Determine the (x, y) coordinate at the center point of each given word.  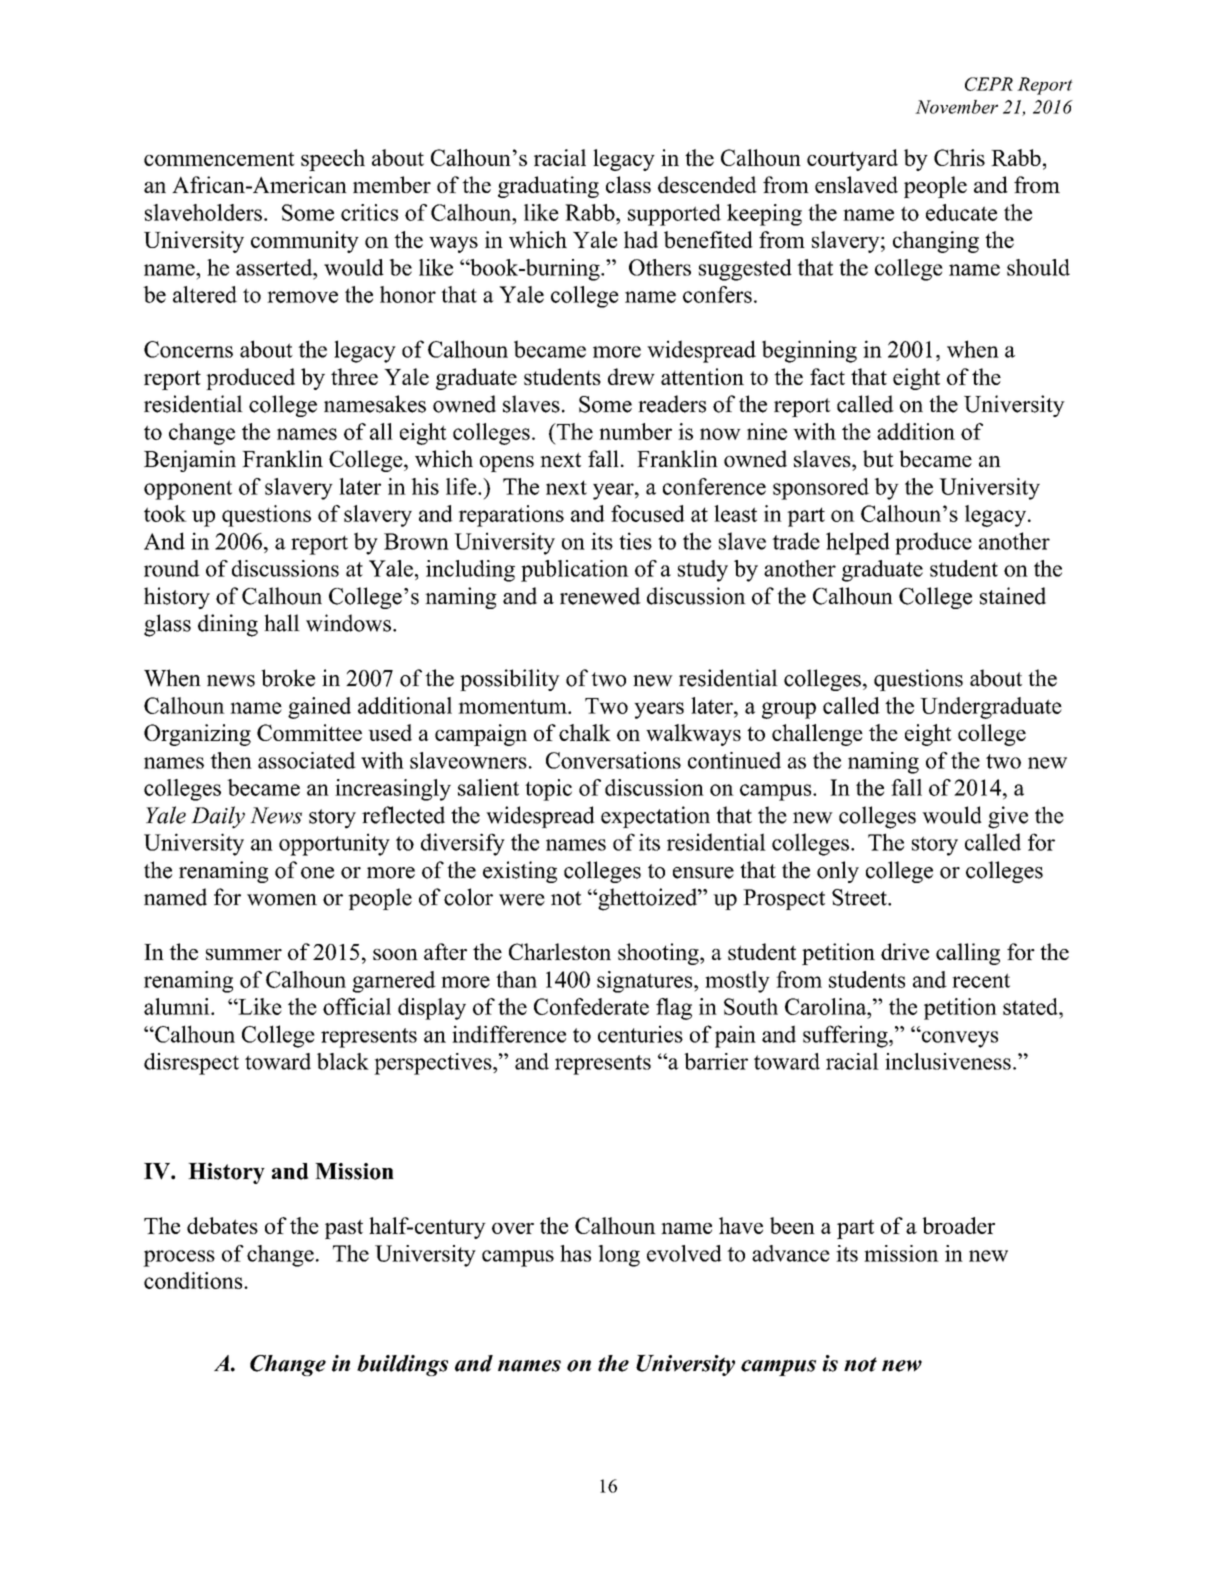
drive (905, 951)
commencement (219, 159)
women (282, 900)
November (956, 107)
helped (858, 543)
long (619, 1256)
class (628, 184)
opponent (188, 490)
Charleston (560, 951)
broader (959, 1225)
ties (635, 541)
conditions (194, 1280)
